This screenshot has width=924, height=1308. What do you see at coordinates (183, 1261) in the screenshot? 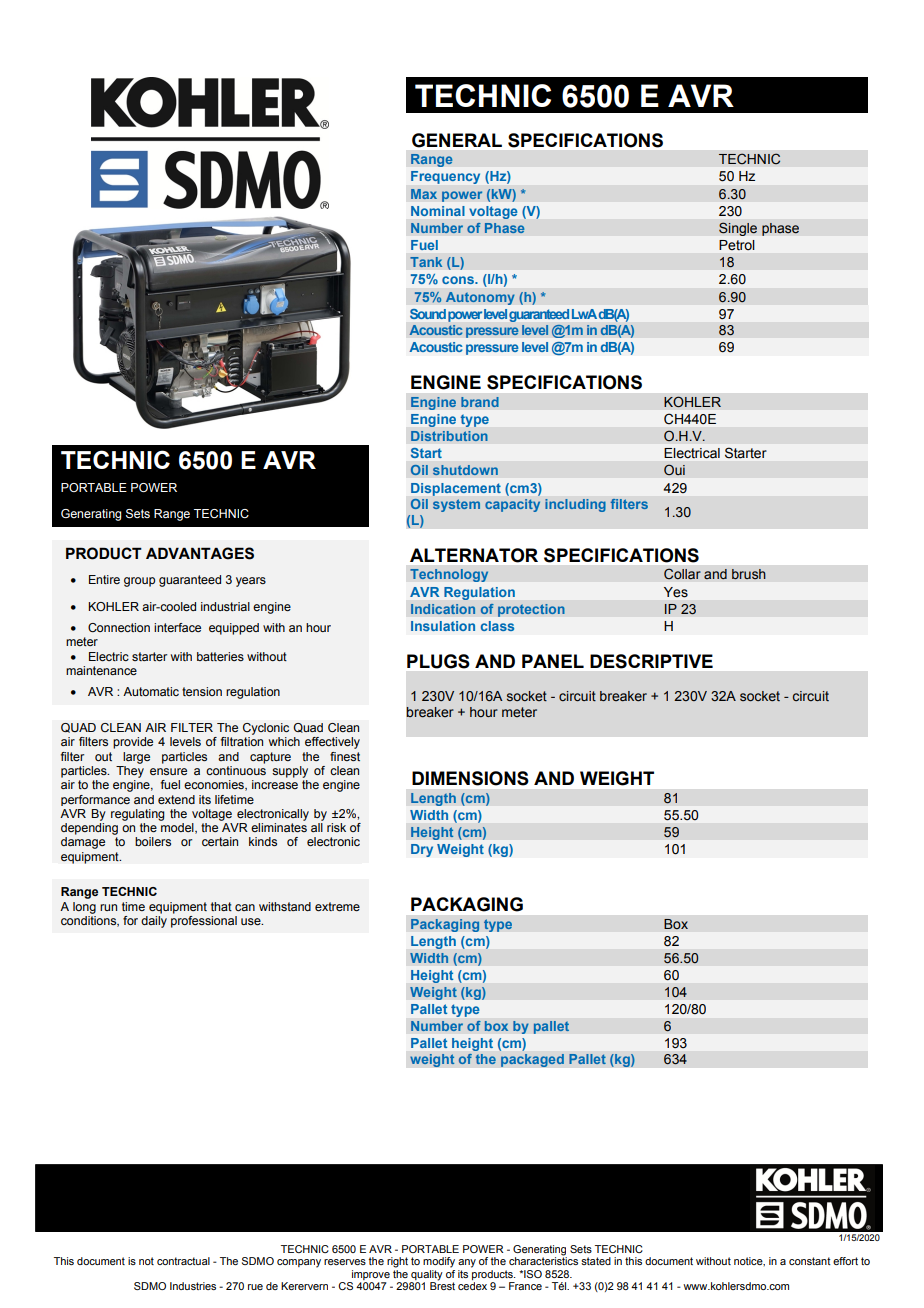
I see `contractual` at bounding box center [183, 1261].
